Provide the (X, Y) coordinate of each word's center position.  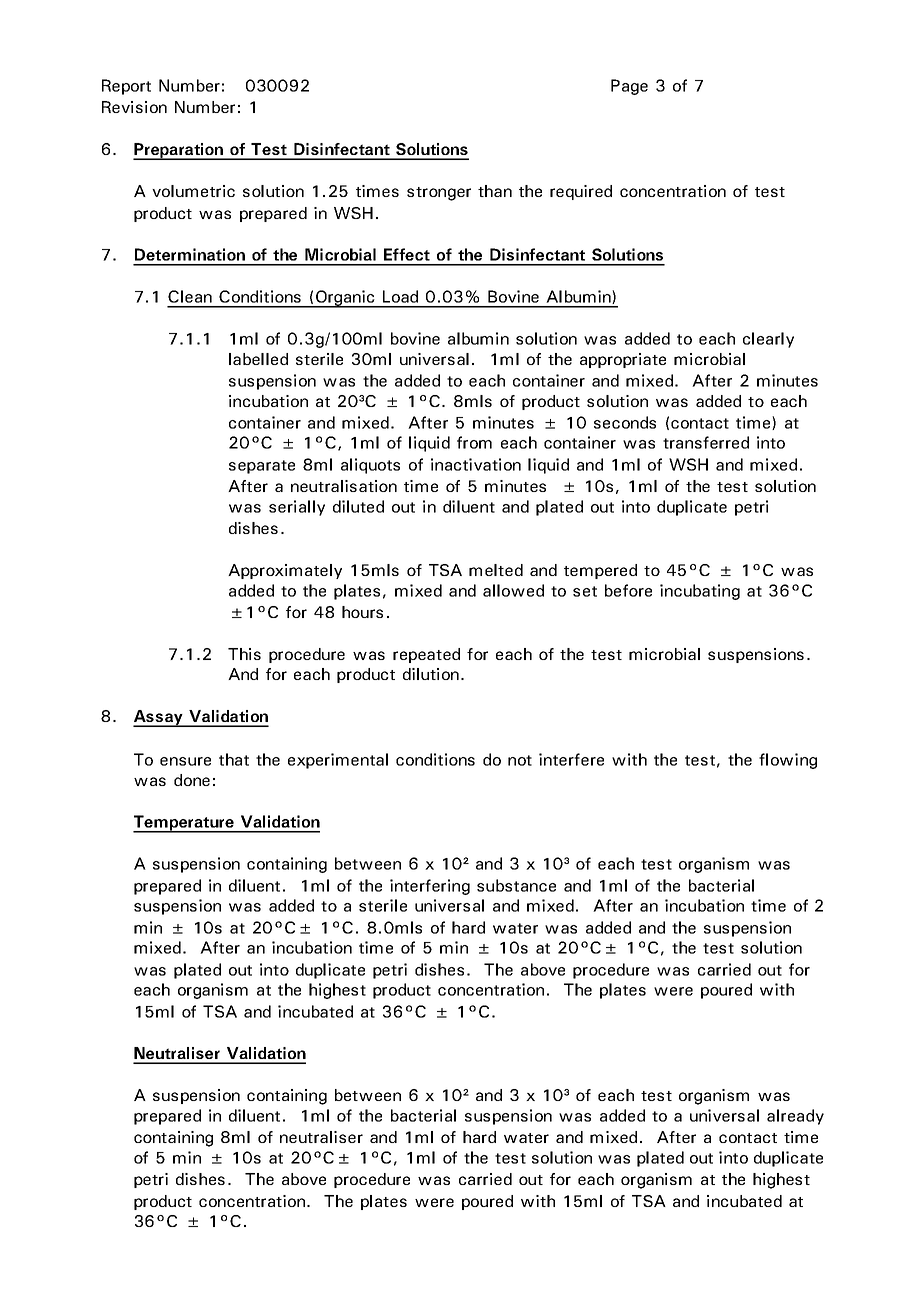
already (795, 1117)
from (474, 442)
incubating (700, 592)
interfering (430, 887)
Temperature (184, 824)
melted (496, 570)
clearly (768, 340)
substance (516, 885)
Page (629, 87)
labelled (258, 359)
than (495, 191)
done (192, 780)
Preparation (179, 151)
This (244, 654)
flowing (788, 761)
